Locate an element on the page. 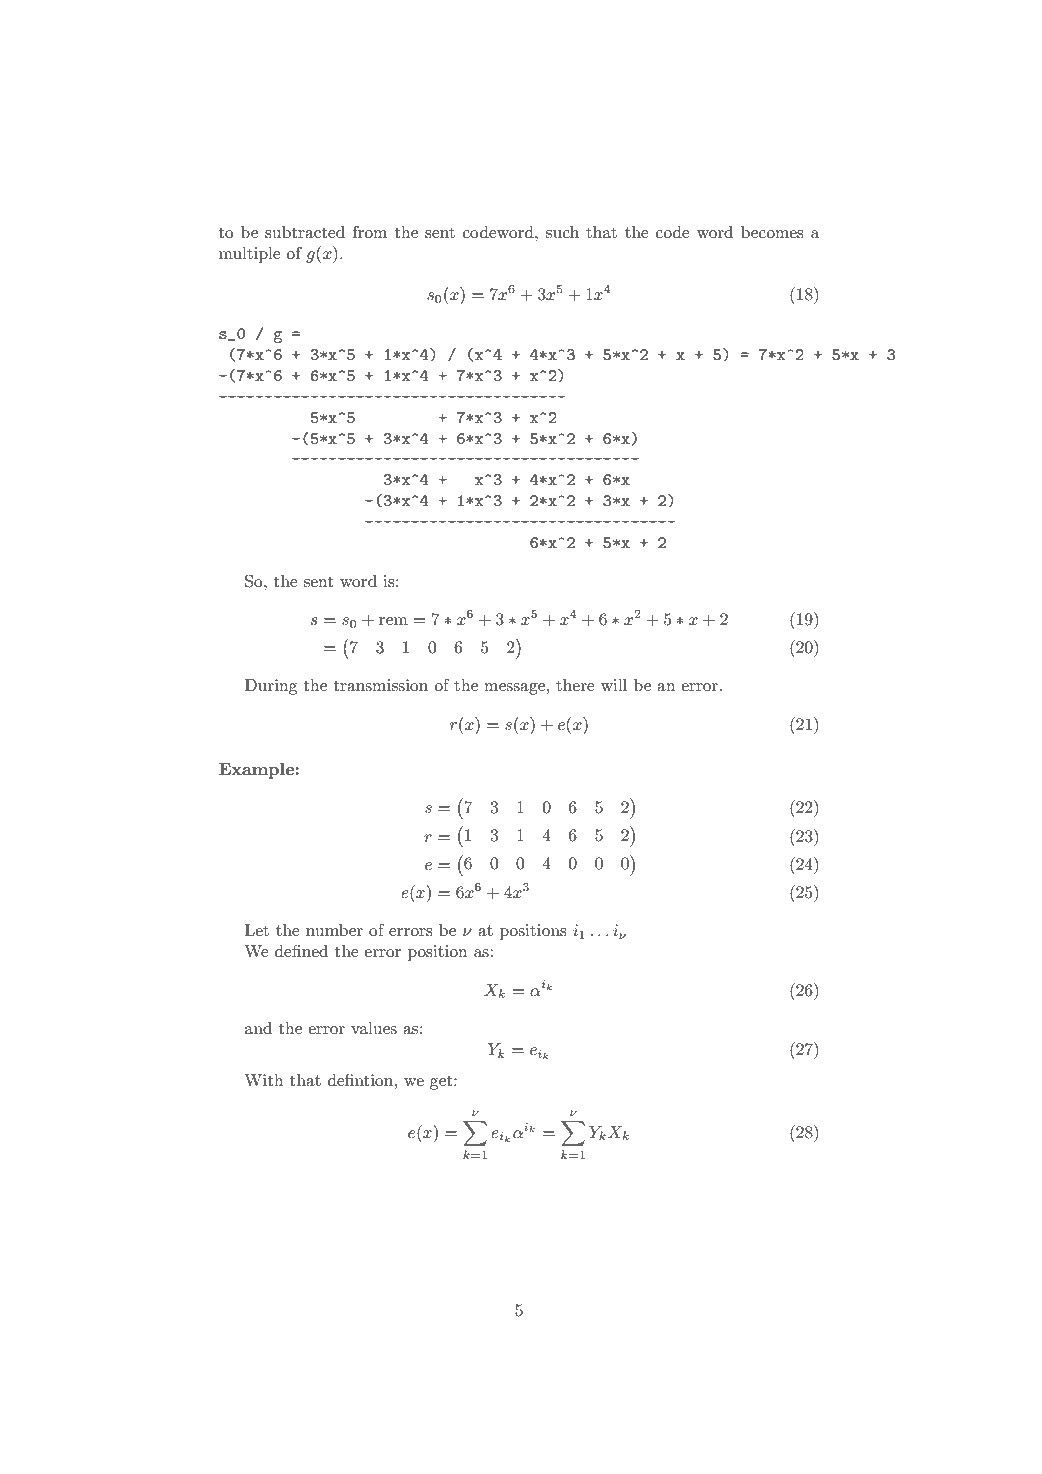 This image has height=1474, width=1042. With is located at coordinates (264, 1080).
